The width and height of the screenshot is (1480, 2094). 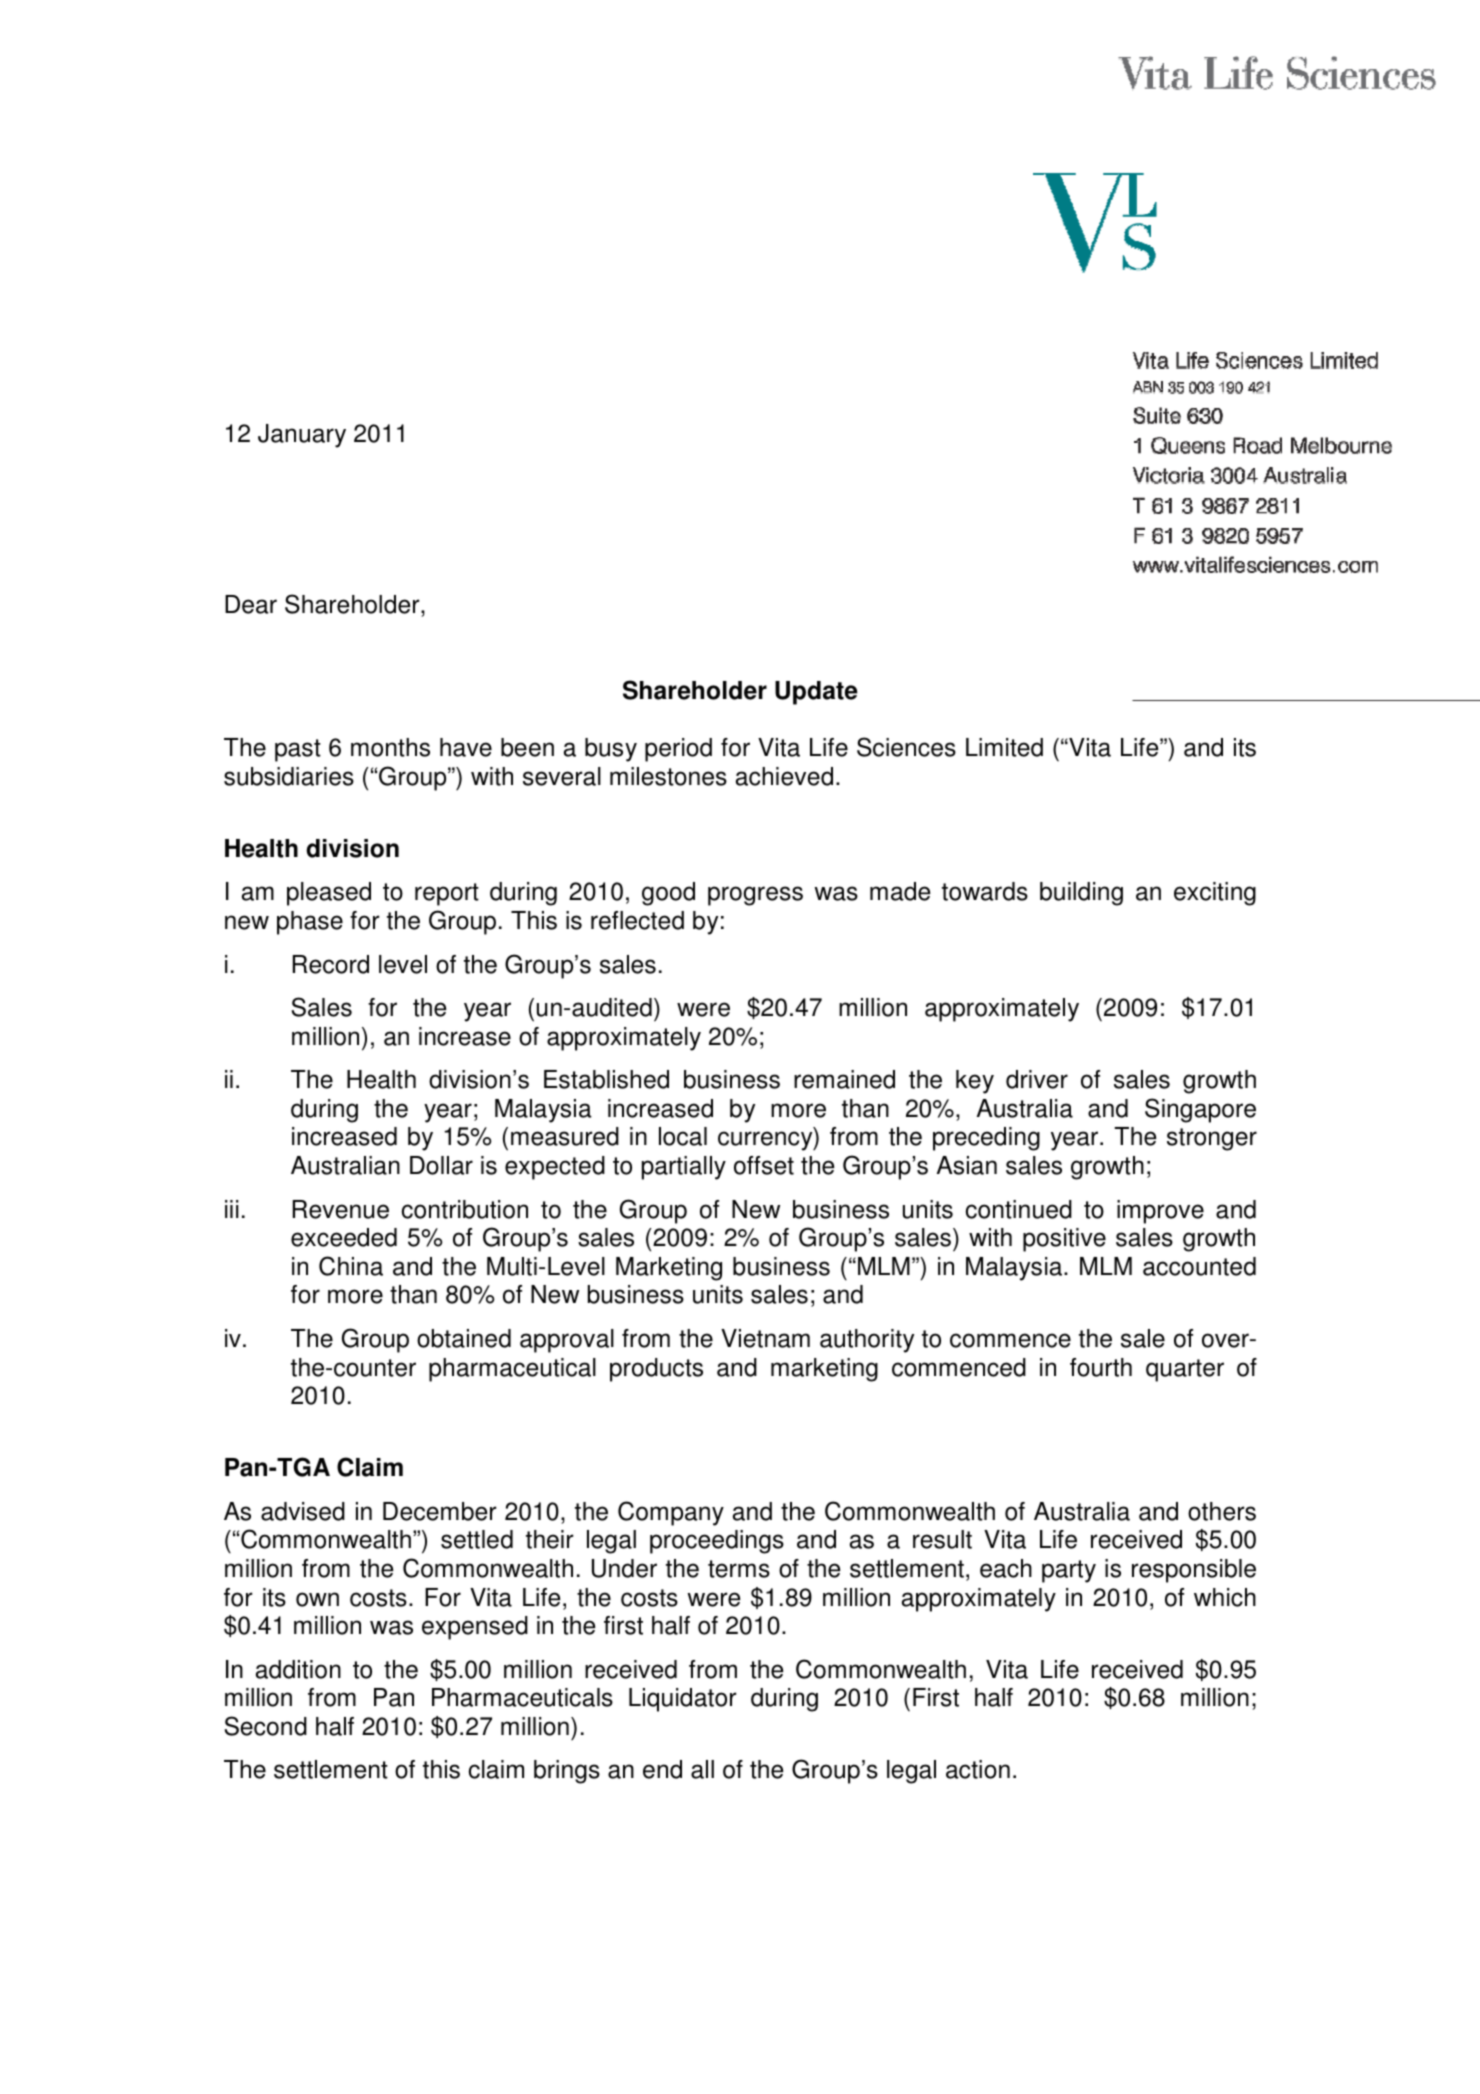 I want to click on Second, so click(x=265, y=1726).
